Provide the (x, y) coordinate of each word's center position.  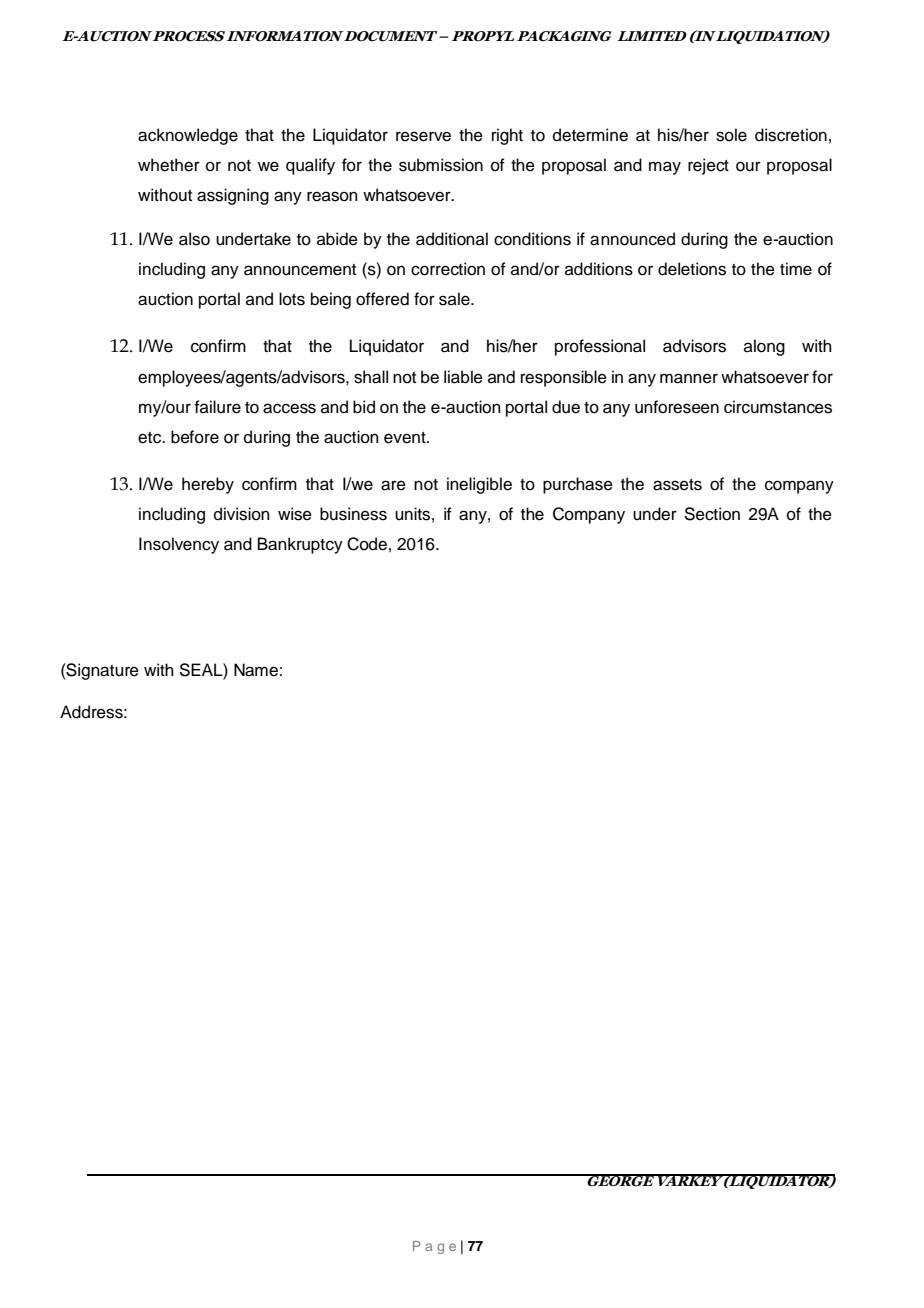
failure (217, 407)
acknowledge (188, 136)
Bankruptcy (300, 545)
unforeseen (677, 407)
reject (708, 166)
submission (441, 165)
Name (256, 670)
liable (463, 377)
